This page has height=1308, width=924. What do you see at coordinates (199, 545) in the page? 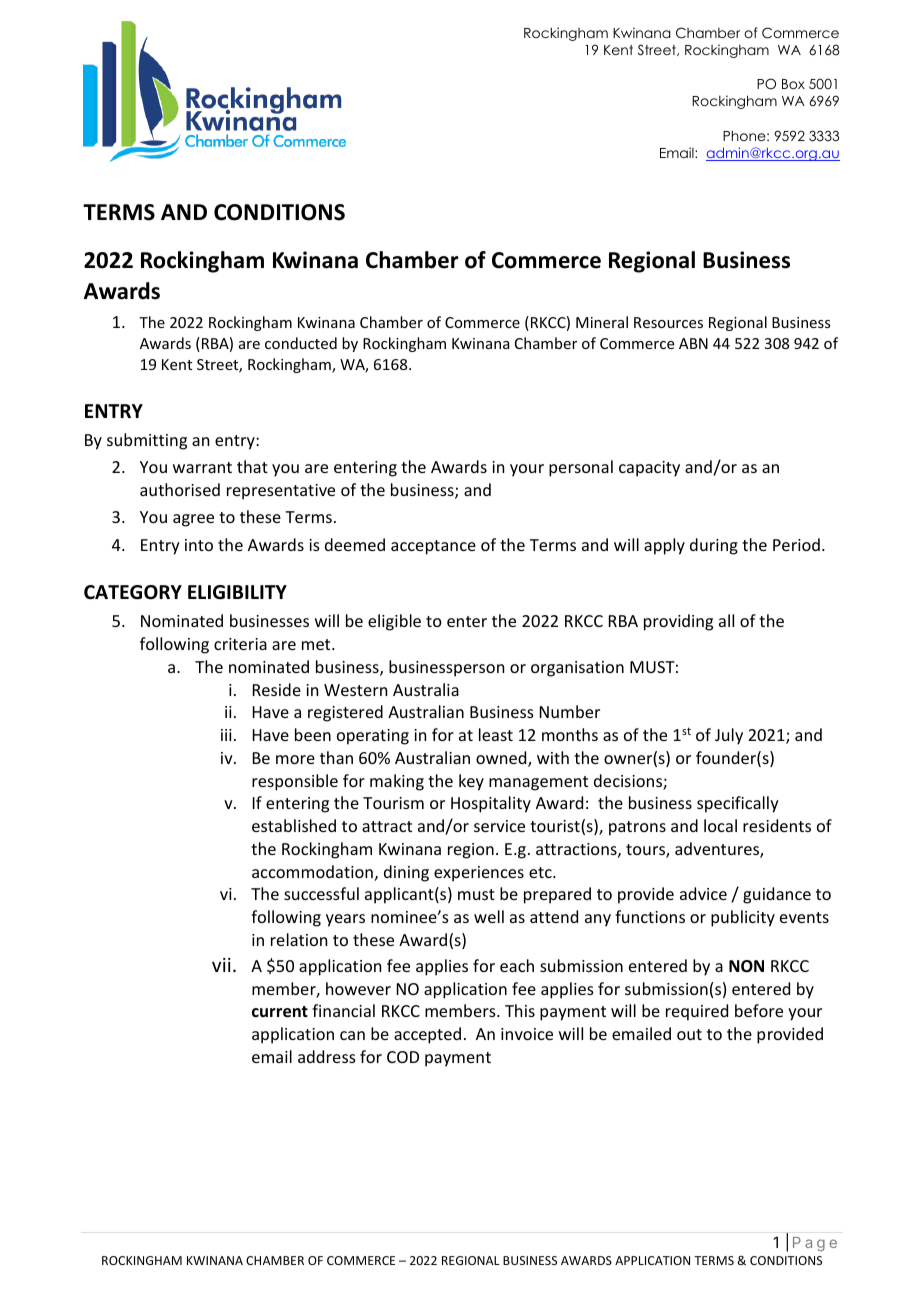
I see `into` at bounding box center [199, 545].
